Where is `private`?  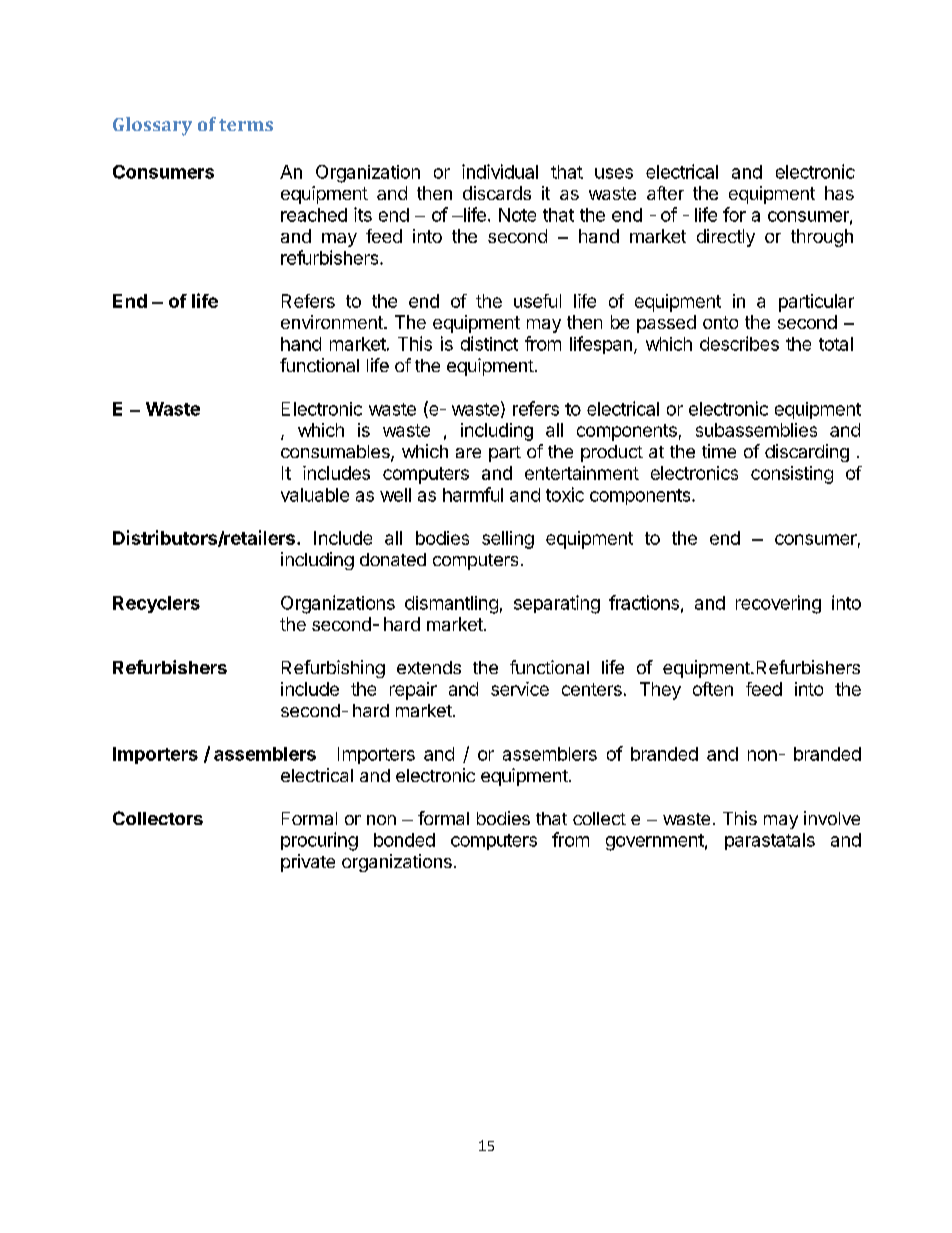 private is located at coordinates (308, 863).
